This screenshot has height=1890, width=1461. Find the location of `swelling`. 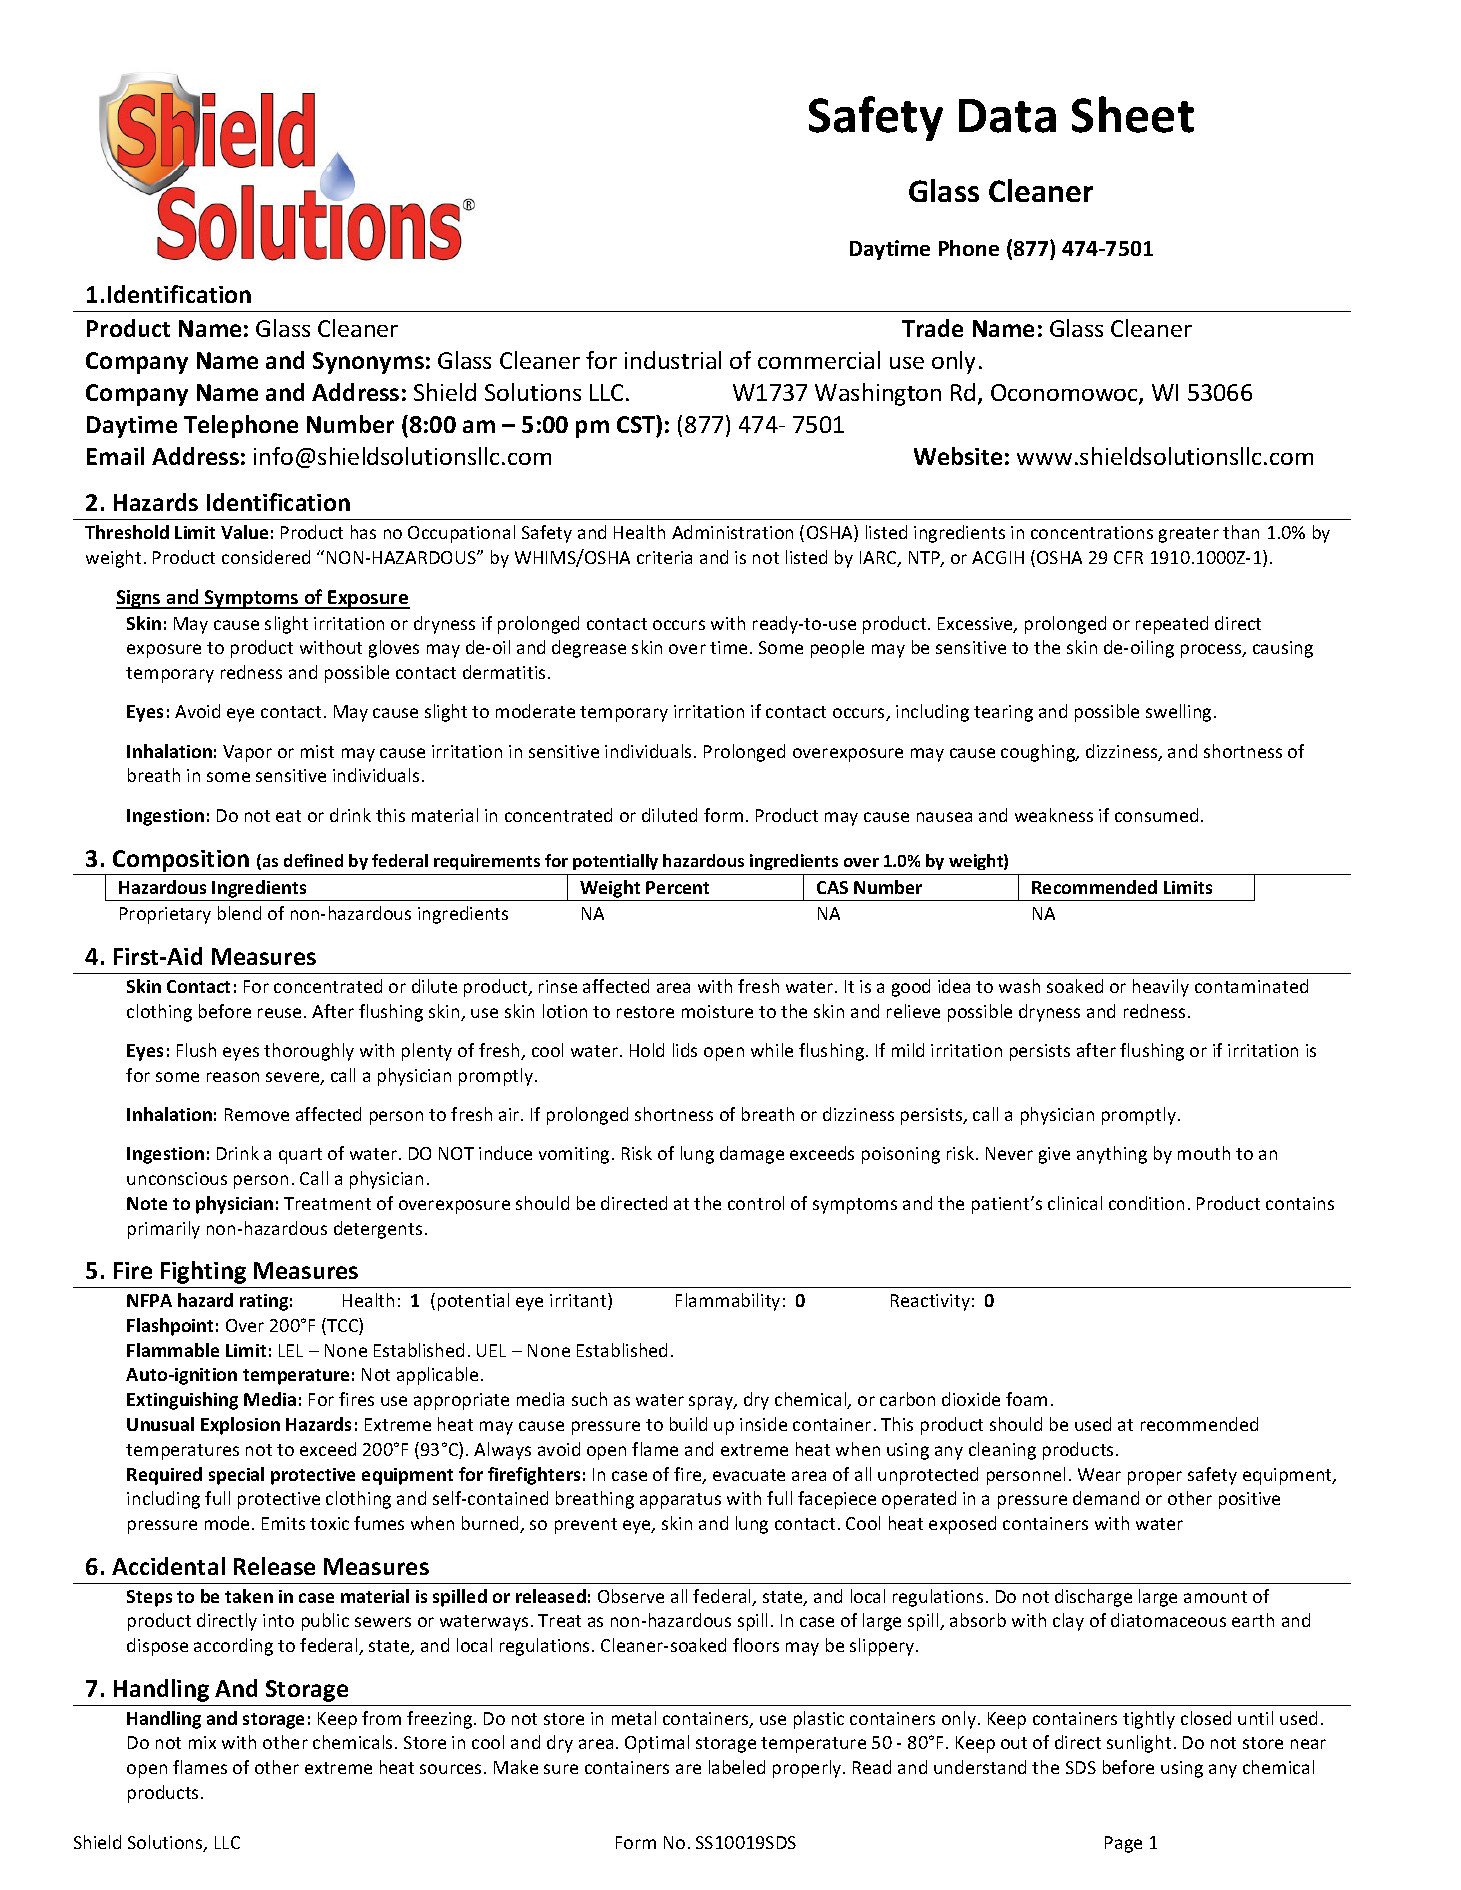

swelling is located at coordinates (1178, 713).
